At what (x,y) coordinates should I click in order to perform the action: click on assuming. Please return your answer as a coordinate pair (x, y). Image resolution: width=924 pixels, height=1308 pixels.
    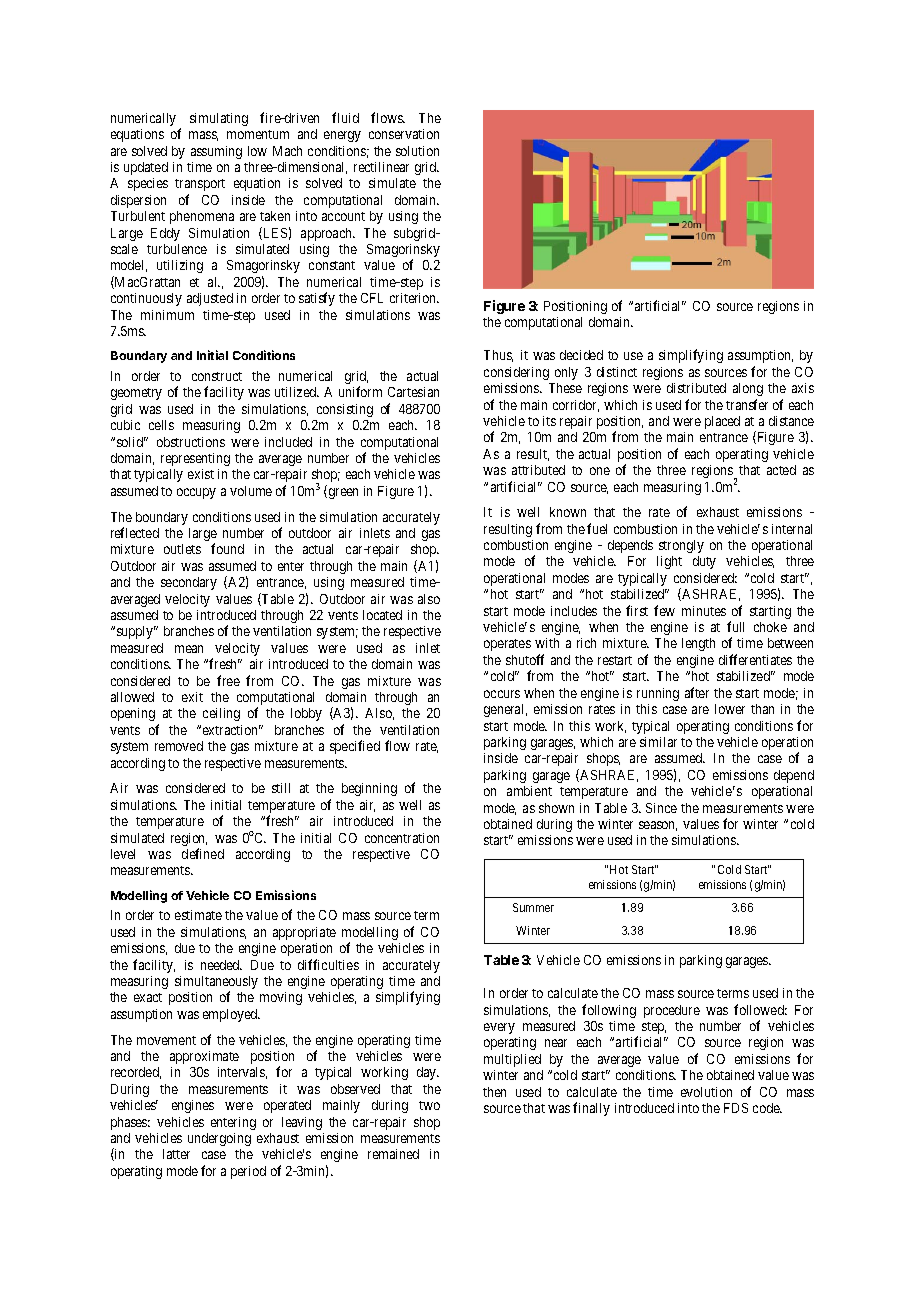
    Looking at the image, I should click on (216, 152).
